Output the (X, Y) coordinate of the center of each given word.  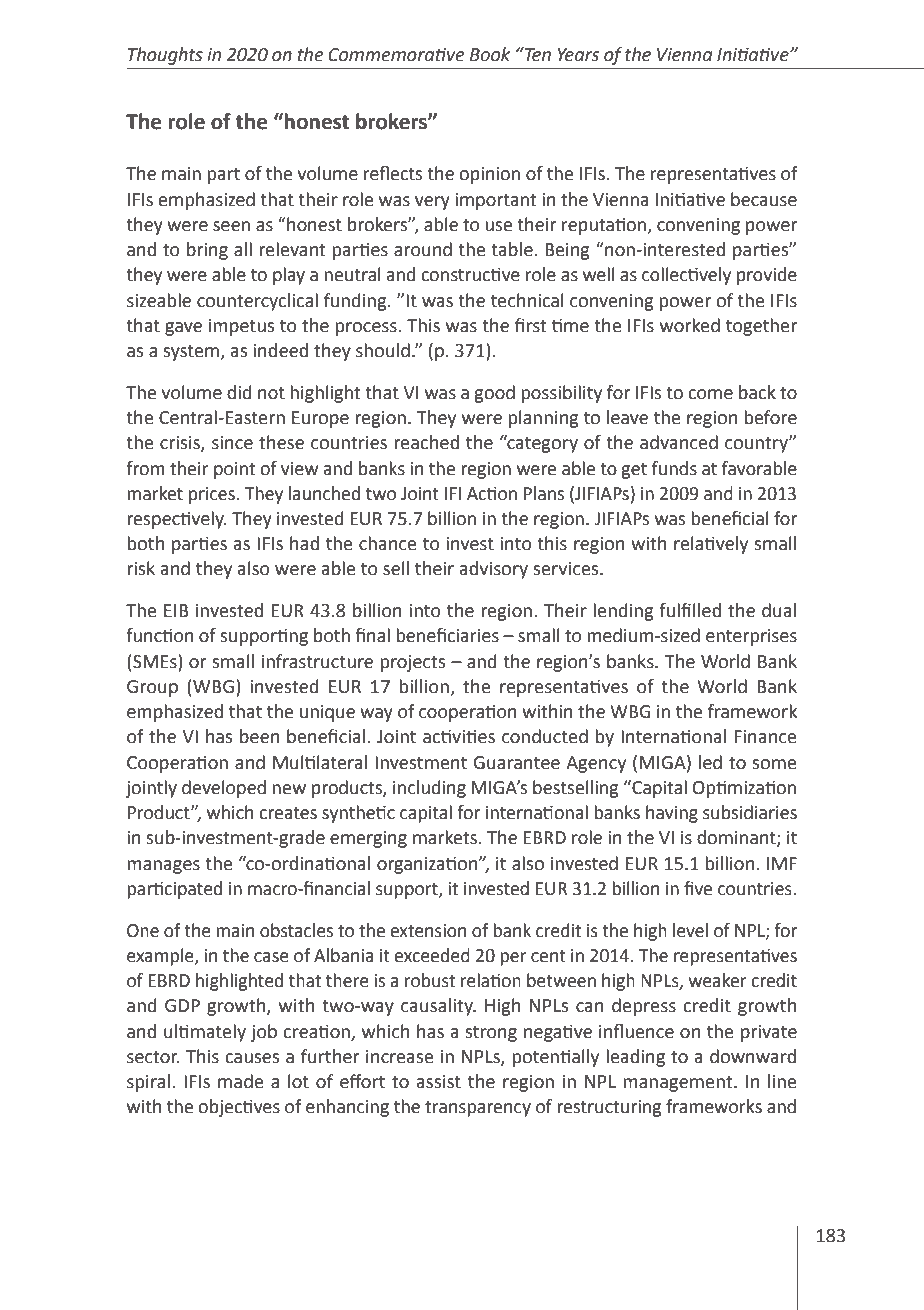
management (679, 1084)
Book (490, 54)
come (711, 394)
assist (439, 1082)
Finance (765, 737)
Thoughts (165, 56)
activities (459, 736)
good (494, 394)
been (260, 736)
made (241, 1081)
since (232, 443)
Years (578, 55)
